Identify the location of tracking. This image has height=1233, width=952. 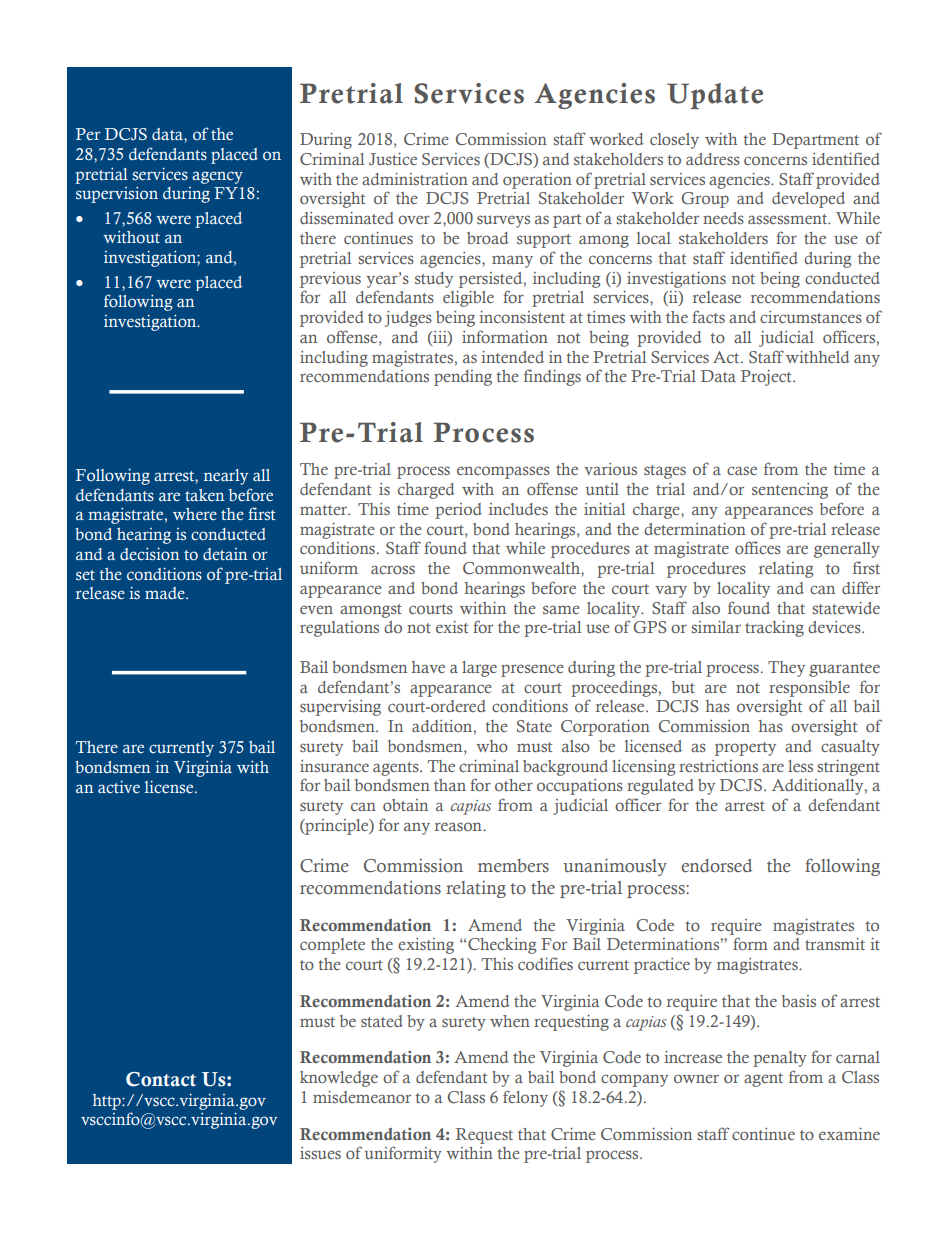
(774, 629).
